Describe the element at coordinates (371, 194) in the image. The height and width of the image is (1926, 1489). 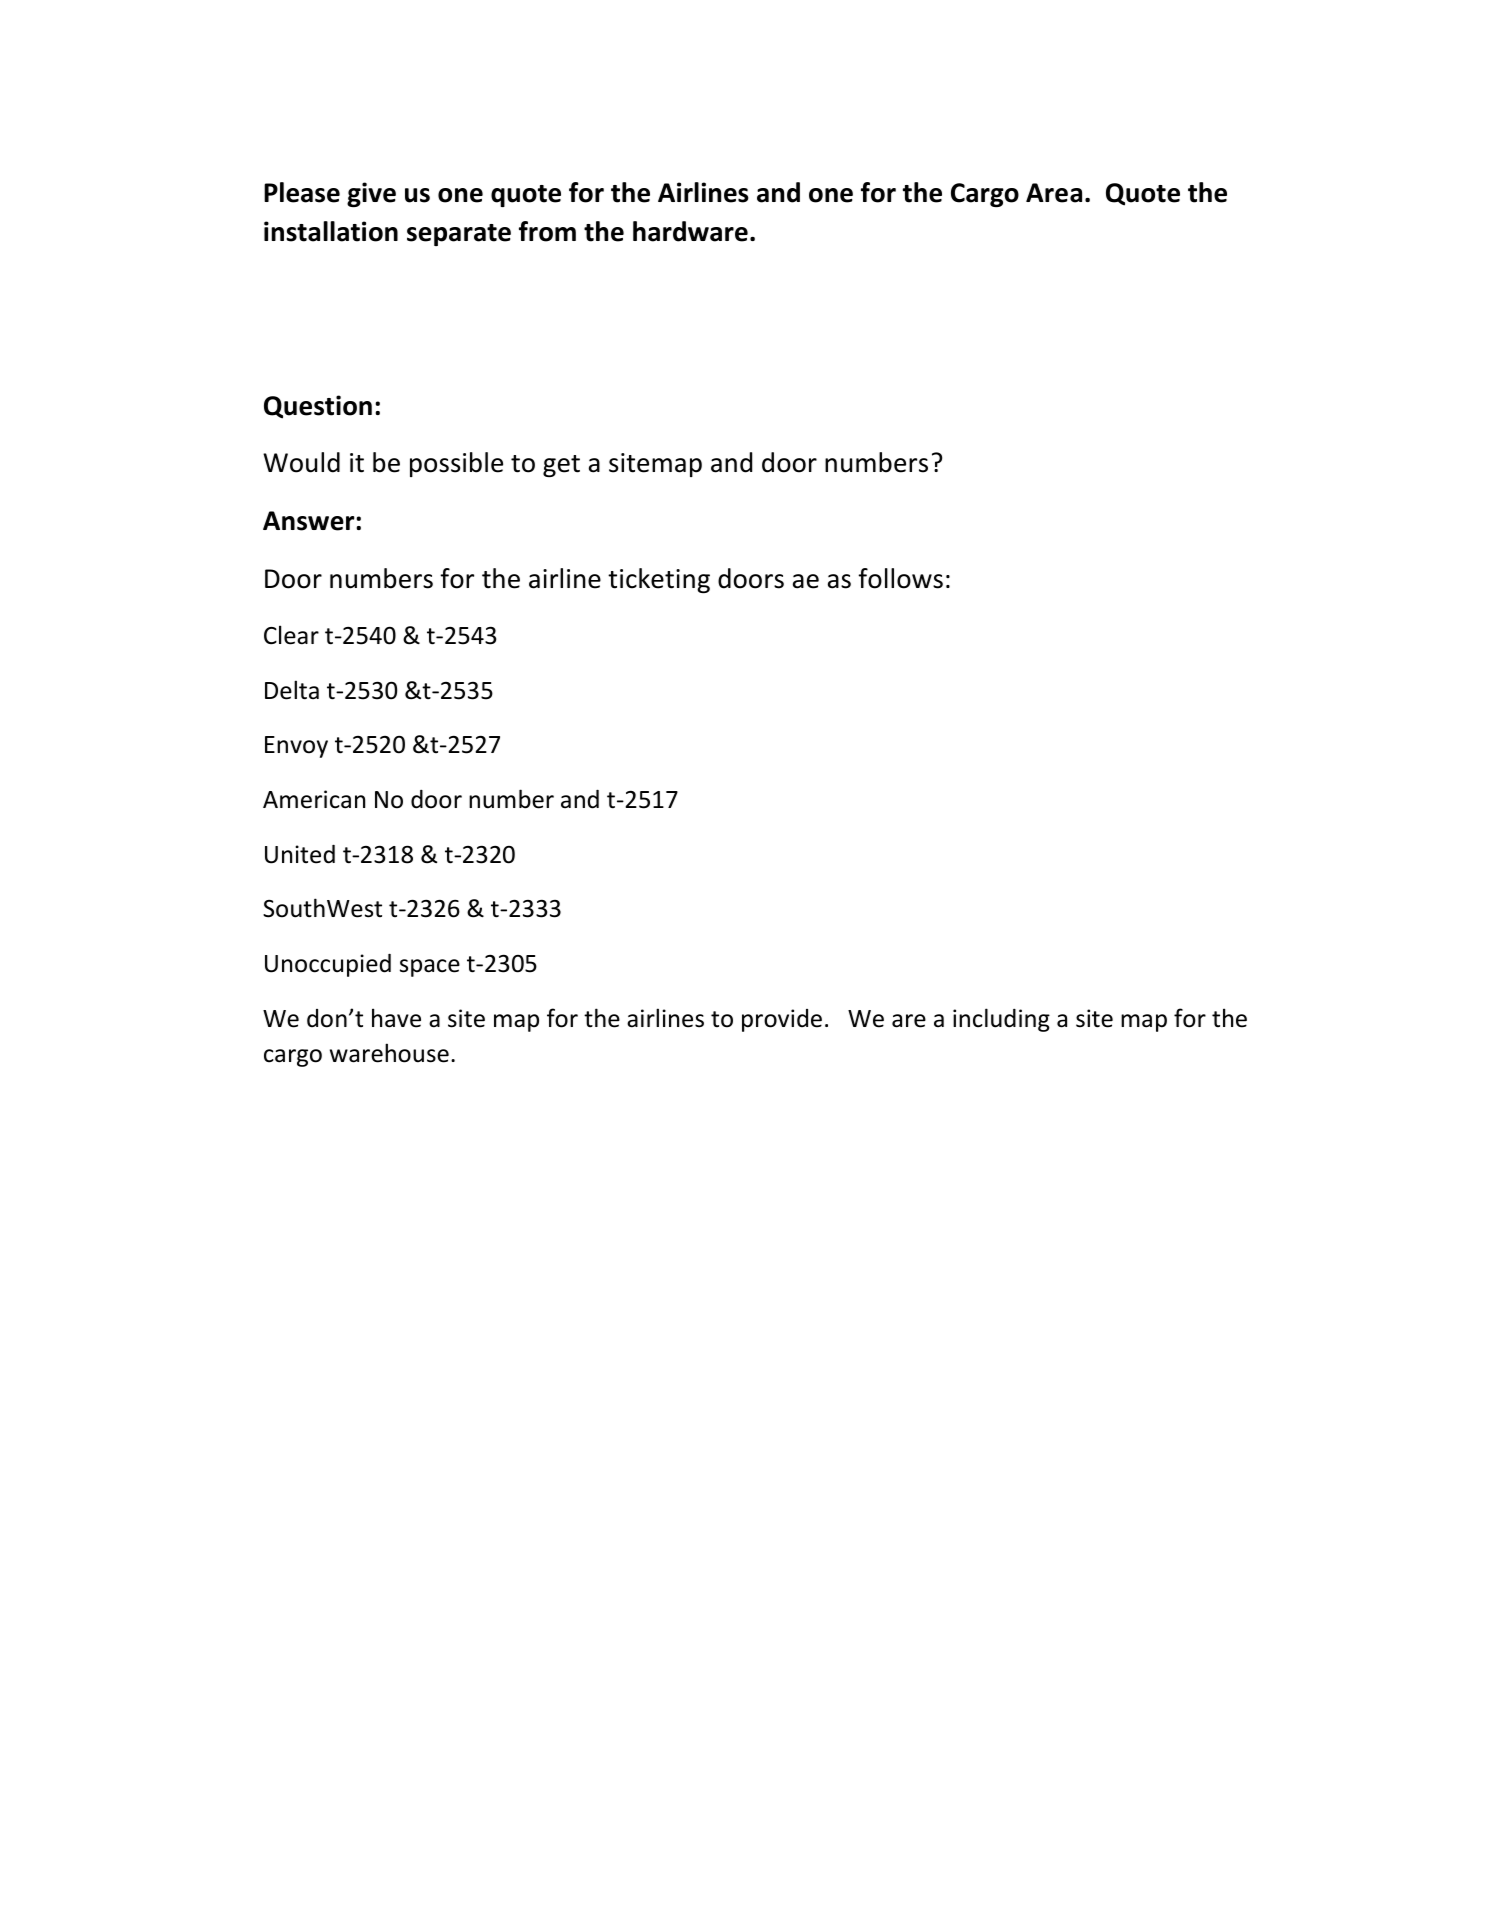
I see `give` at that location.
